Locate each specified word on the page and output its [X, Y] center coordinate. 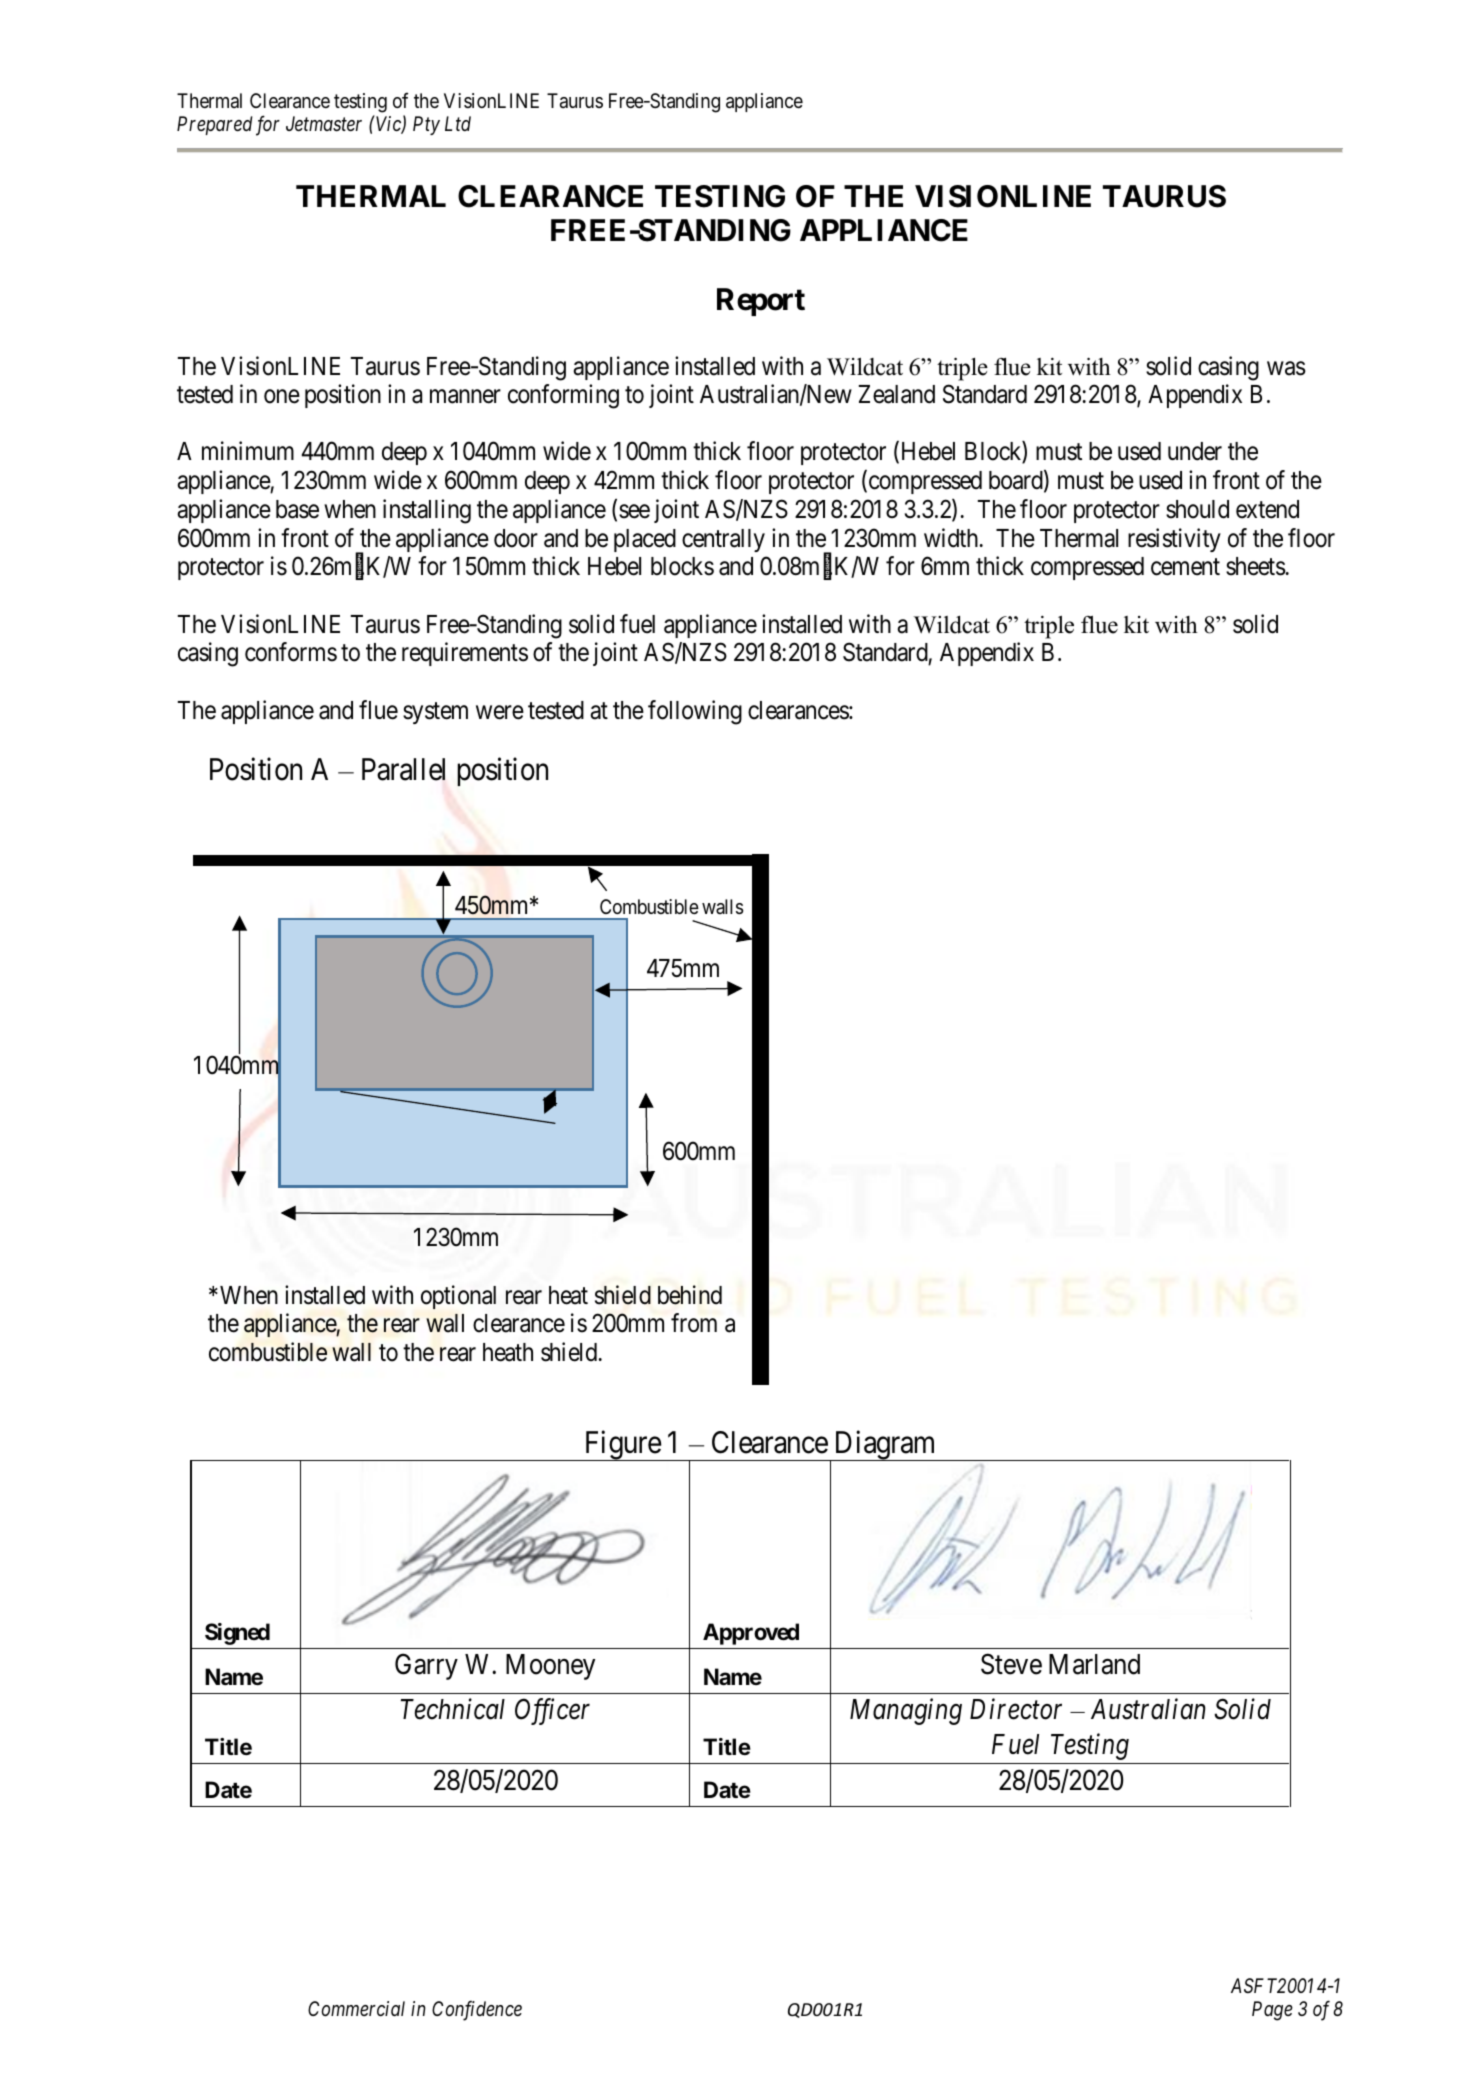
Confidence [477, 2010]
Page [1272, 2011]
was [1286, 368]
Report [761, 302]
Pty [426, 125]
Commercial [356, 2008]
